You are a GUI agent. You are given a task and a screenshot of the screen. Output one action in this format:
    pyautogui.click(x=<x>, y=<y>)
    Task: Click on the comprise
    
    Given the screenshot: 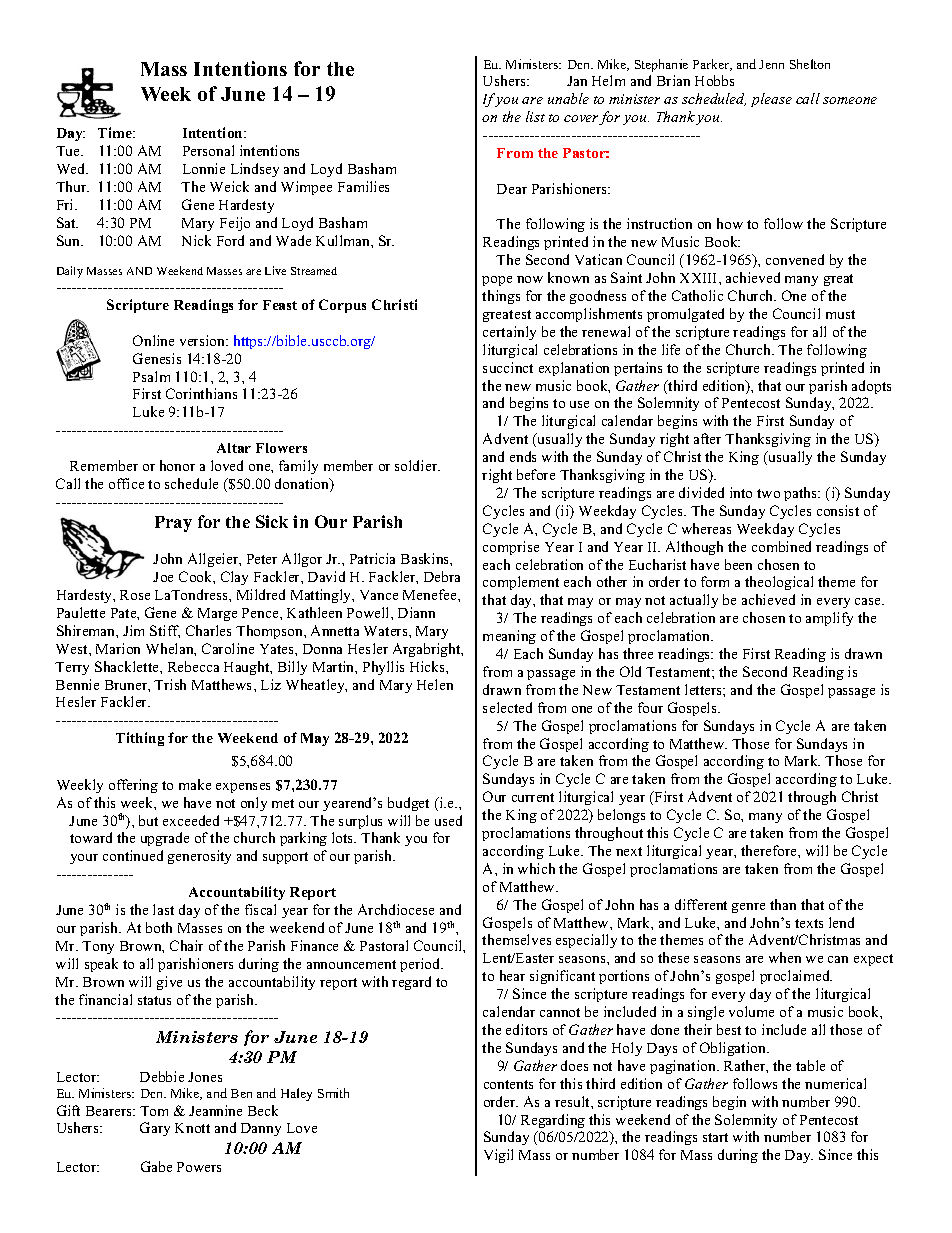 What is the action you would take?
    pyautogui.click(x=511, y=548)
